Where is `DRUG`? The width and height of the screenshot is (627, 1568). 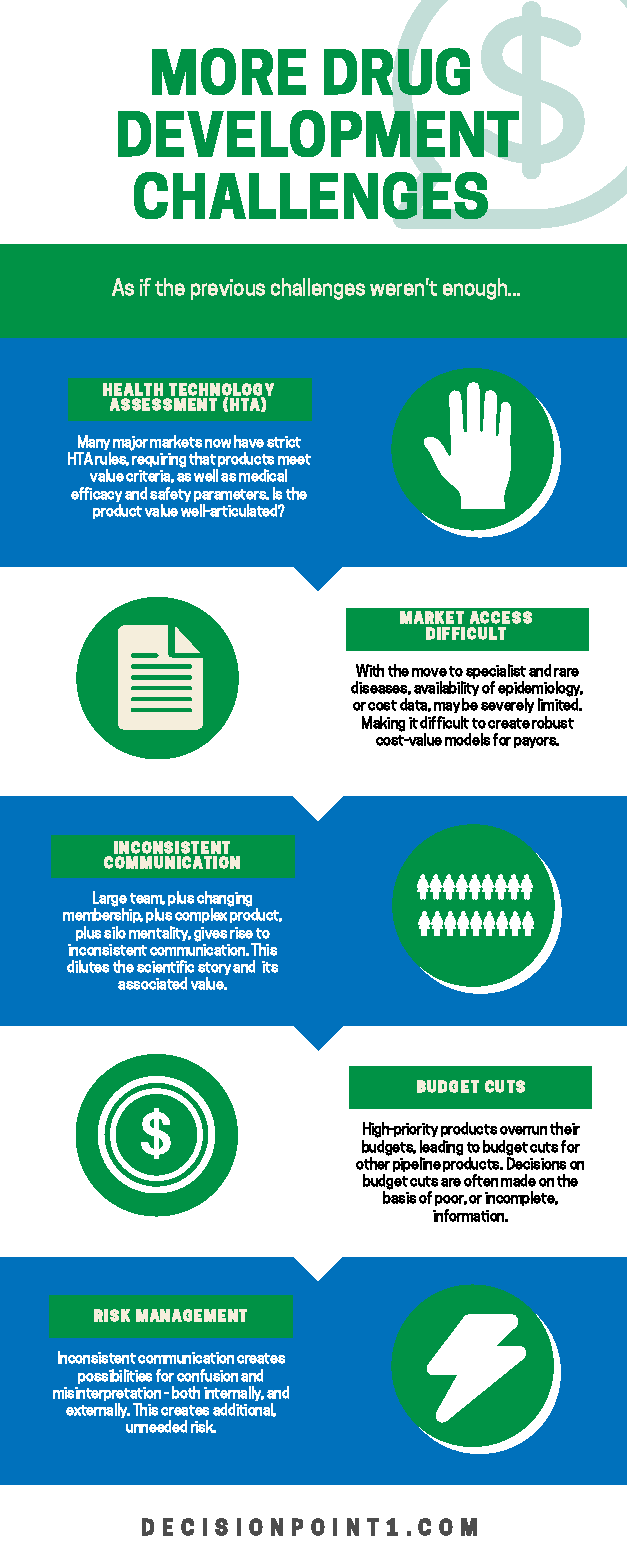
DRUG is located at coordinates (397, 71).
